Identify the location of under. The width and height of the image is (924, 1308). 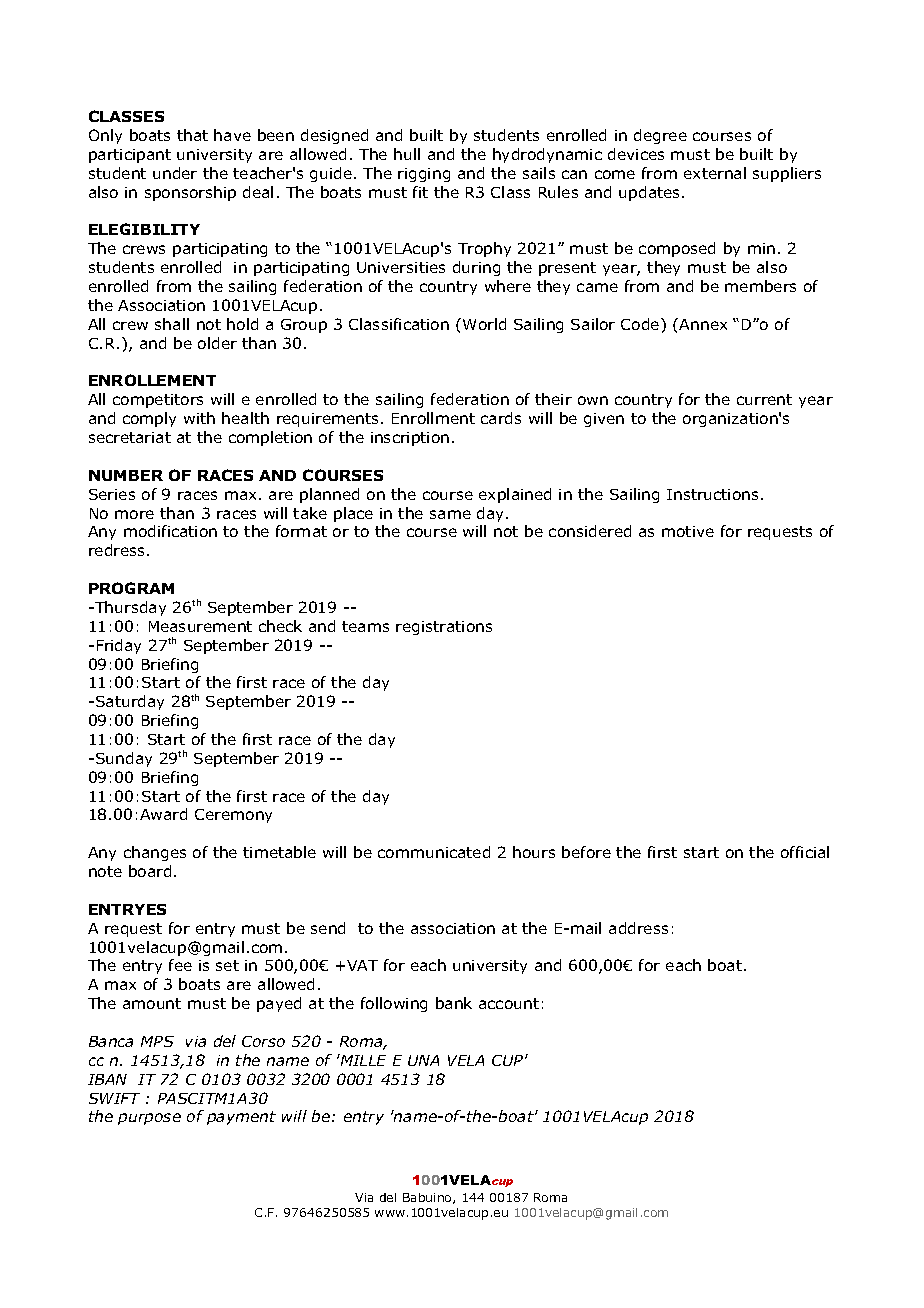
(175, 173).
